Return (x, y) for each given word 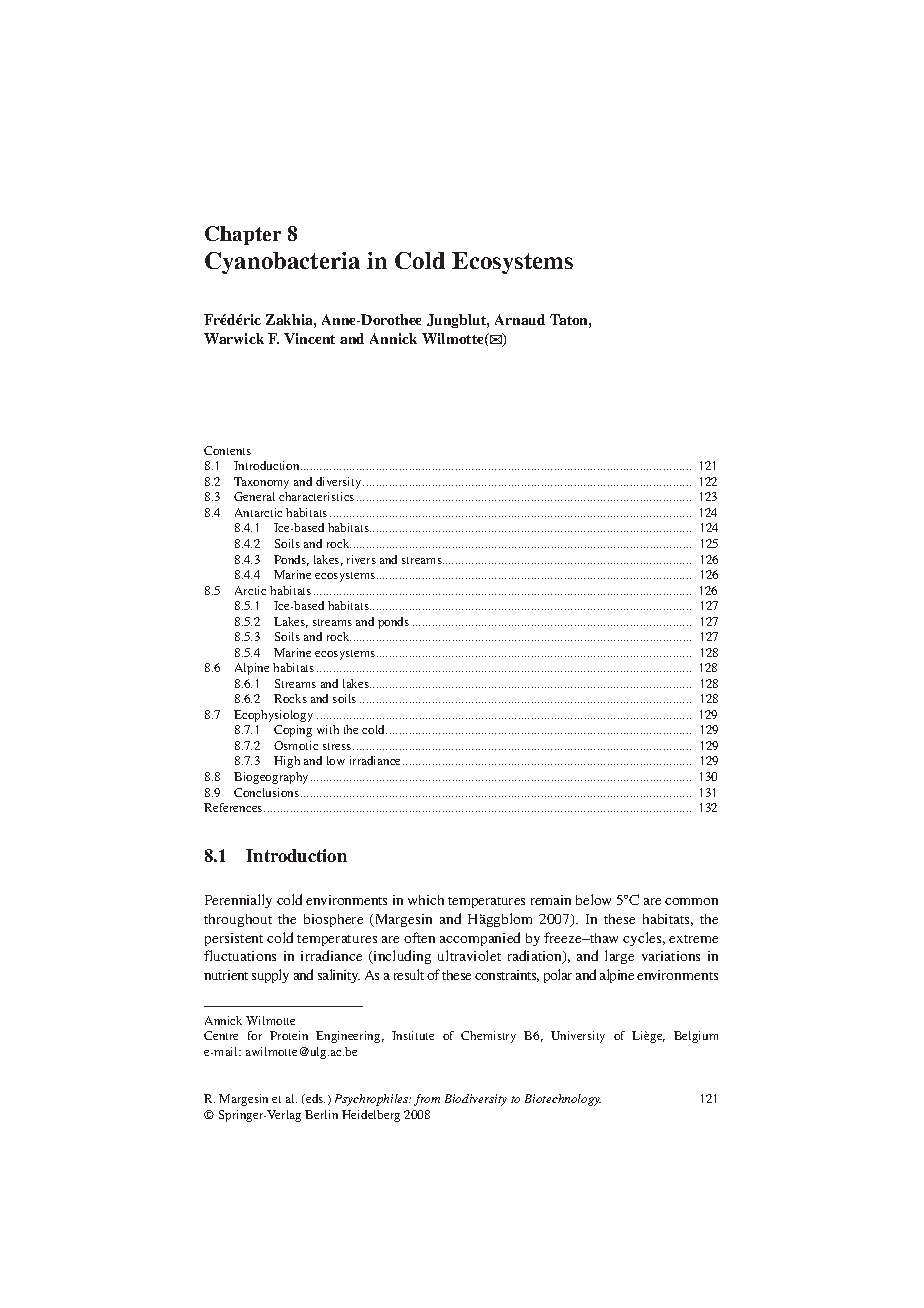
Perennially (238, 901)
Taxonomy (261, 483)
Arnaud (520, 319)
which (426, 900)
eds (314, 1098)
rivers (361, 559)
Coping (293, 731)
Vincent (309, 338)
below (593, 899)
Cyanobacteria (282, 263)
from (427, 1100)
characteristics (316, 496)
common (691, 901)
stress (338, 746)
